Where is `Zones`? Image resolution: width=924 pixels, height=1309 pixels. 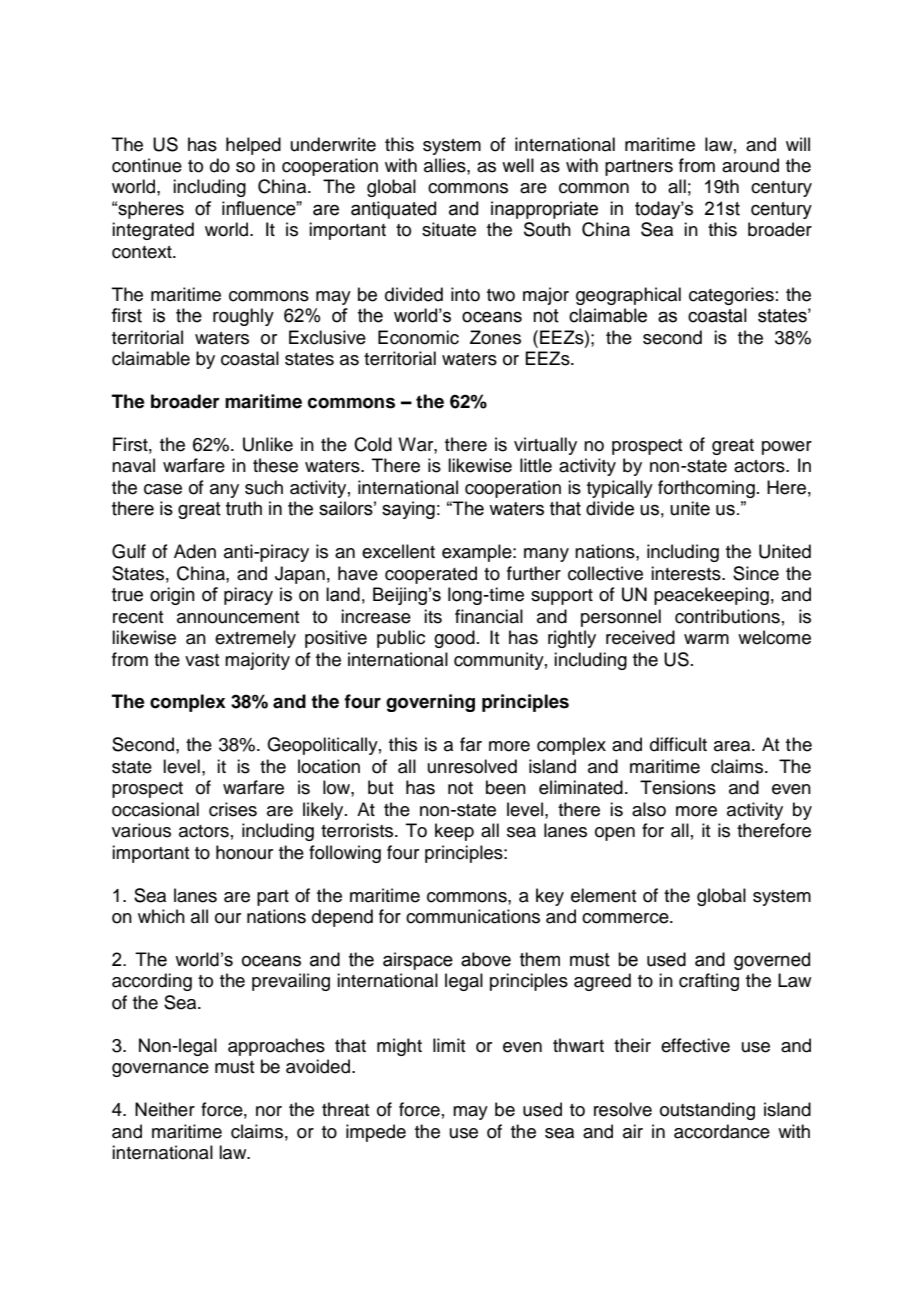
Zones is located at coordinates (495, 337).
